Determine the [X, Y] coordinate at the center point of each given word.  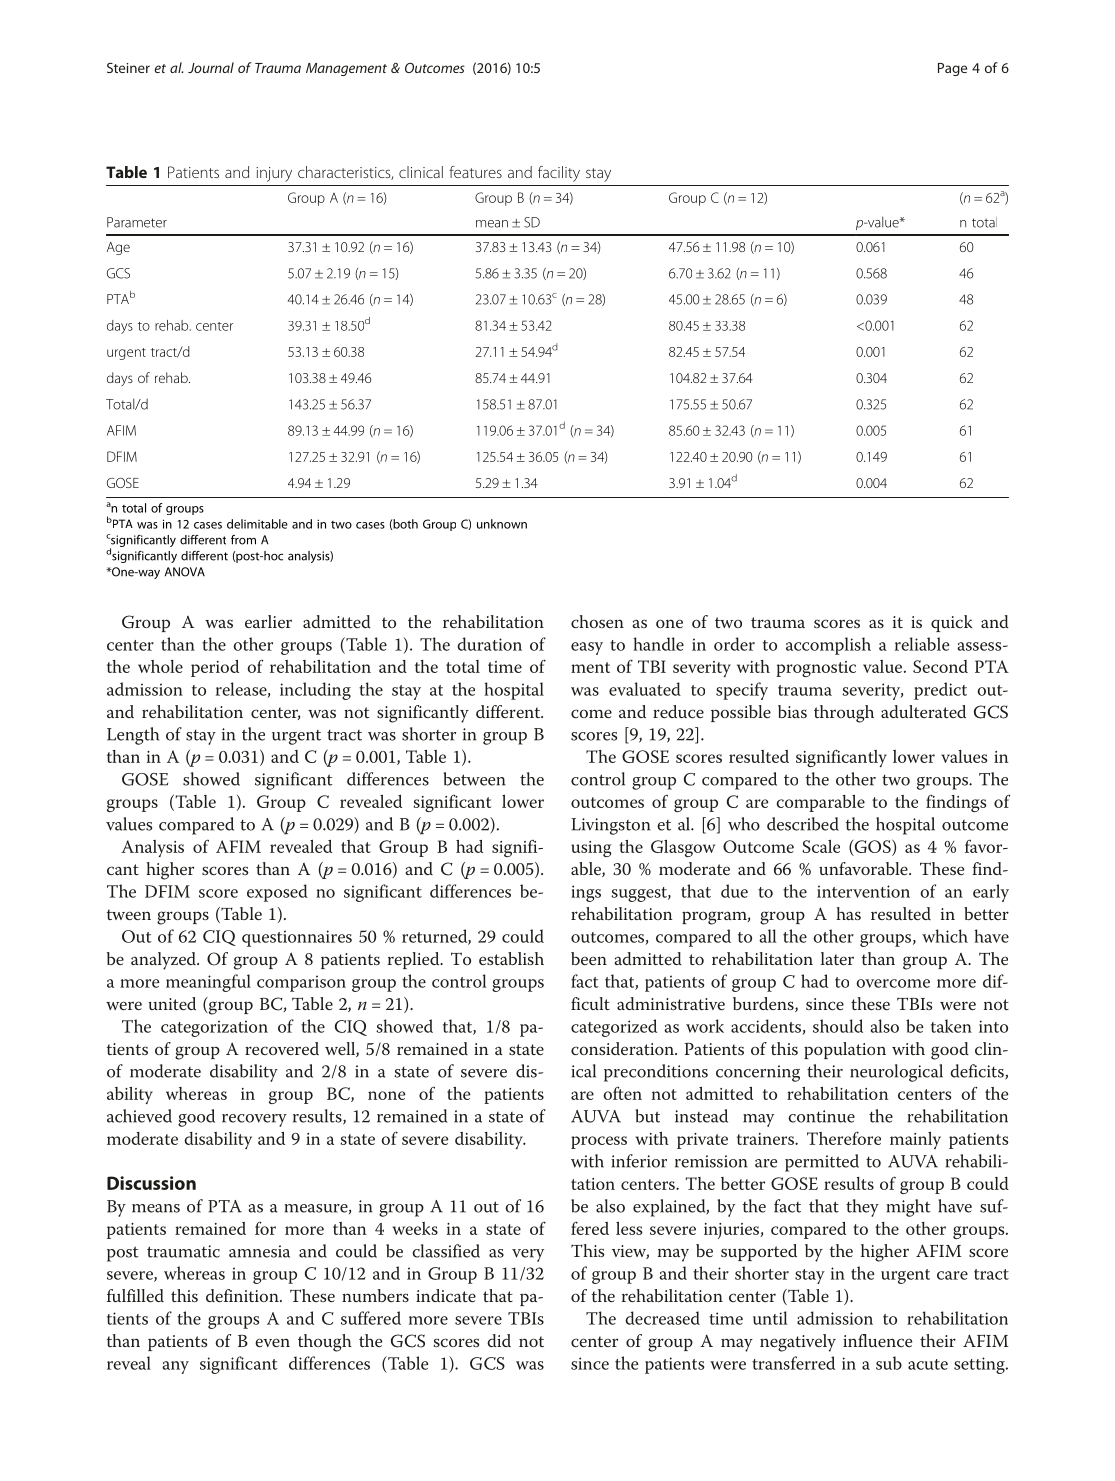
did [499, 1340]
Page [952, 69]
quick [951, 623]
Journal [211, 67]
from [243, 540]
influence [877, 1340]
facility [559, 174]
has [848, 913]
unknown [502, 524]
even [272, 1342]
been [589, 958]
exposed [277, 893]
